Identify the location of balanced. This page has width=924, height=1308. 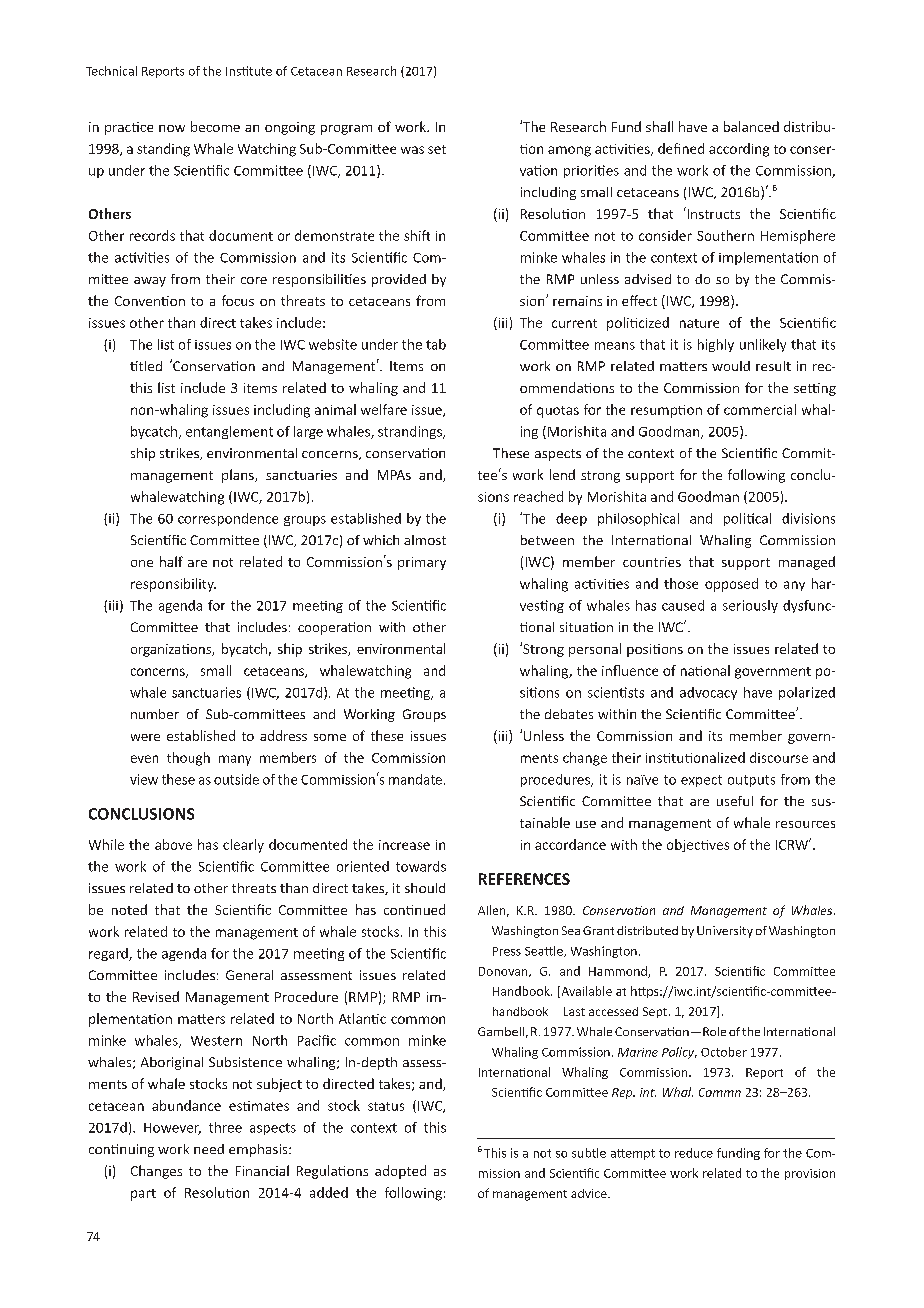
(751, 126).
